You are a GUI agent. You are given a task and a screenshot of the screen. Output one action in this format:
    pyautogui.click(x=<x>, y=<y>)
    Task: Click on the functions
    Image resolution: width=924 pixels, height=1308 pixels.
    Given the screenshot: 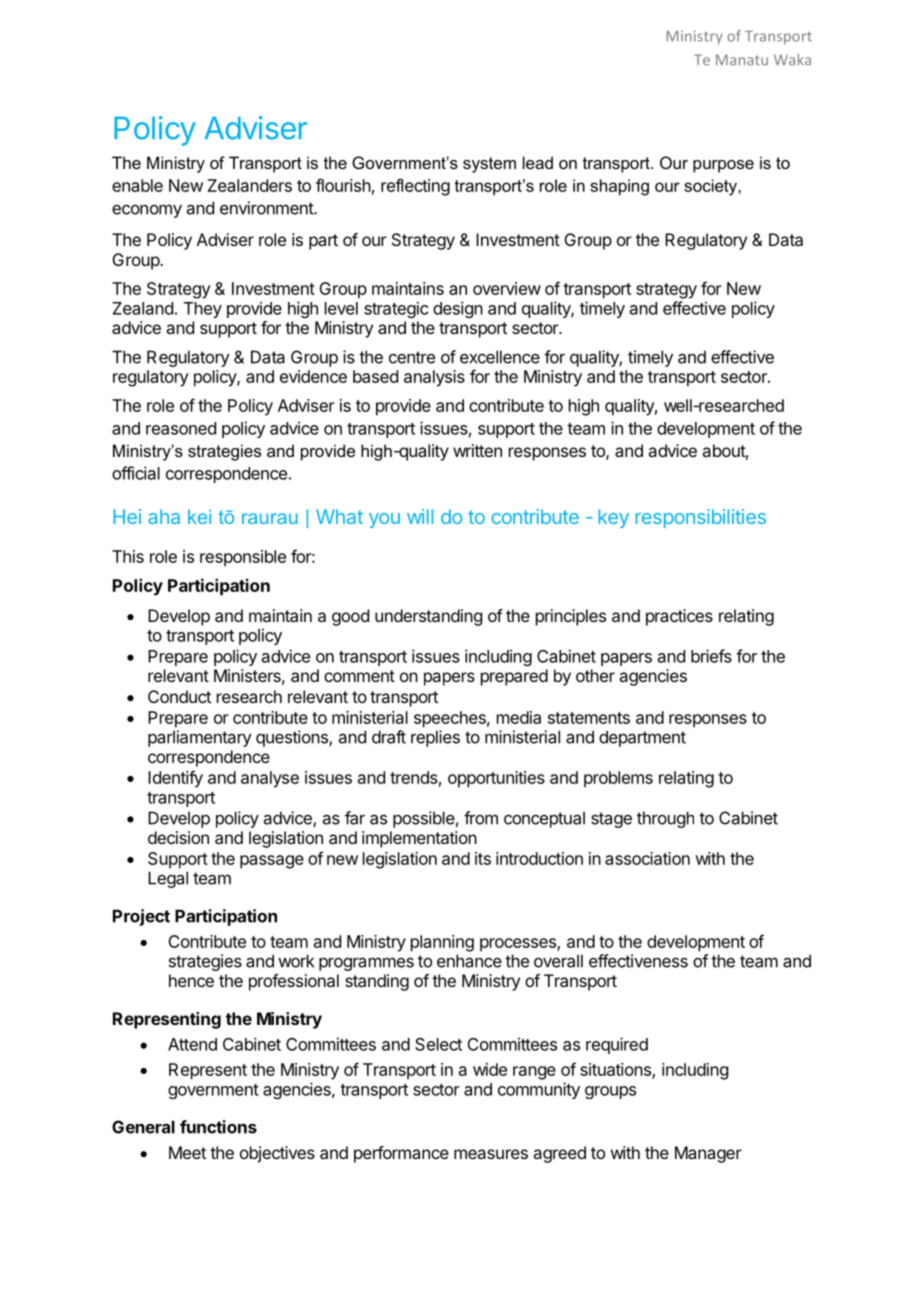 What is the action you would take?
    pyautogui.click(x=218, y=1127)
